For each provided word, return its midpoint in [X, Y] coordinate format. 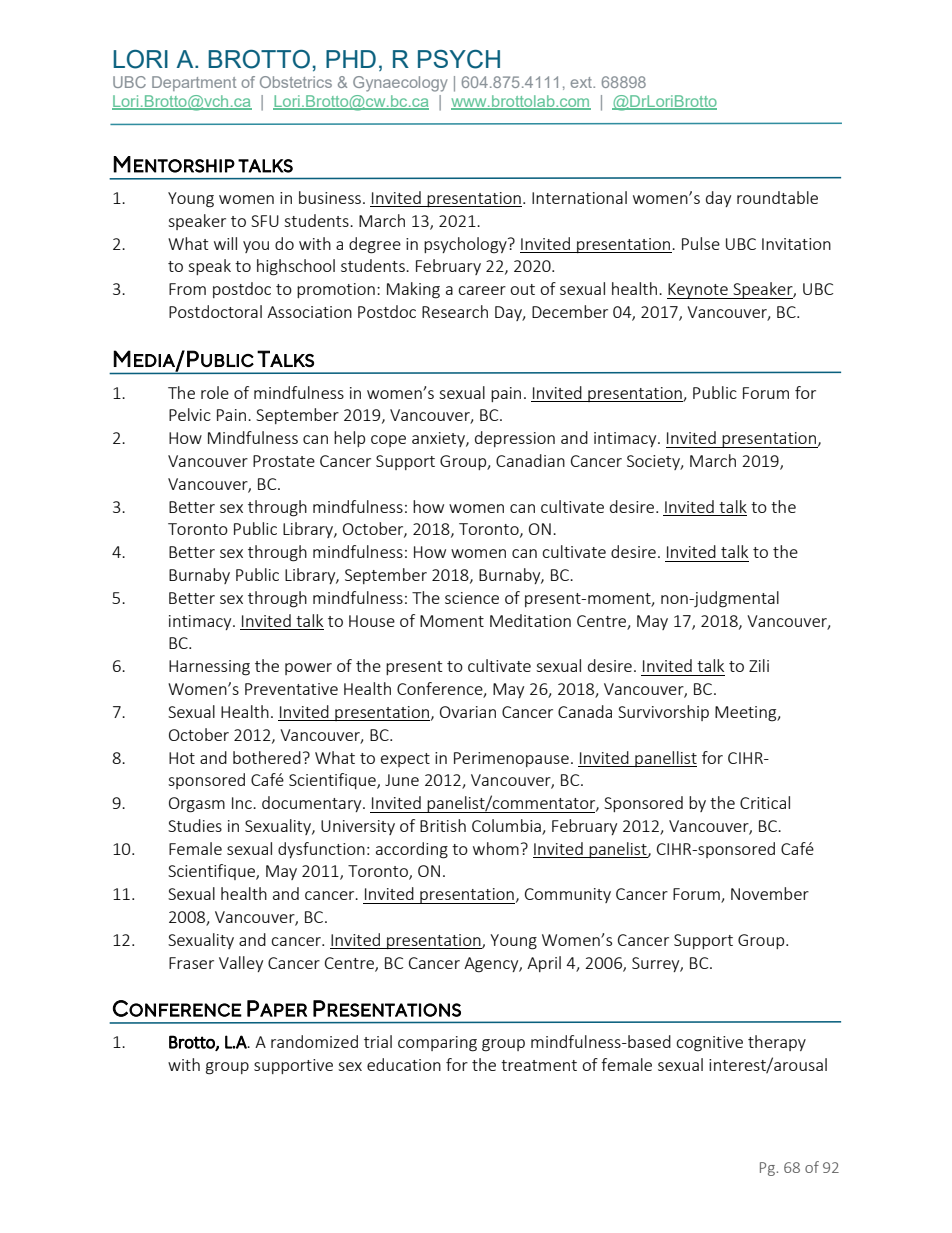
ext [583, 82]
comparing [437, 1044]
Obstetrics [296, 82]
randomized [314, 1041]
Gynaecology [400, 84]
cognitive [709, 1044]
